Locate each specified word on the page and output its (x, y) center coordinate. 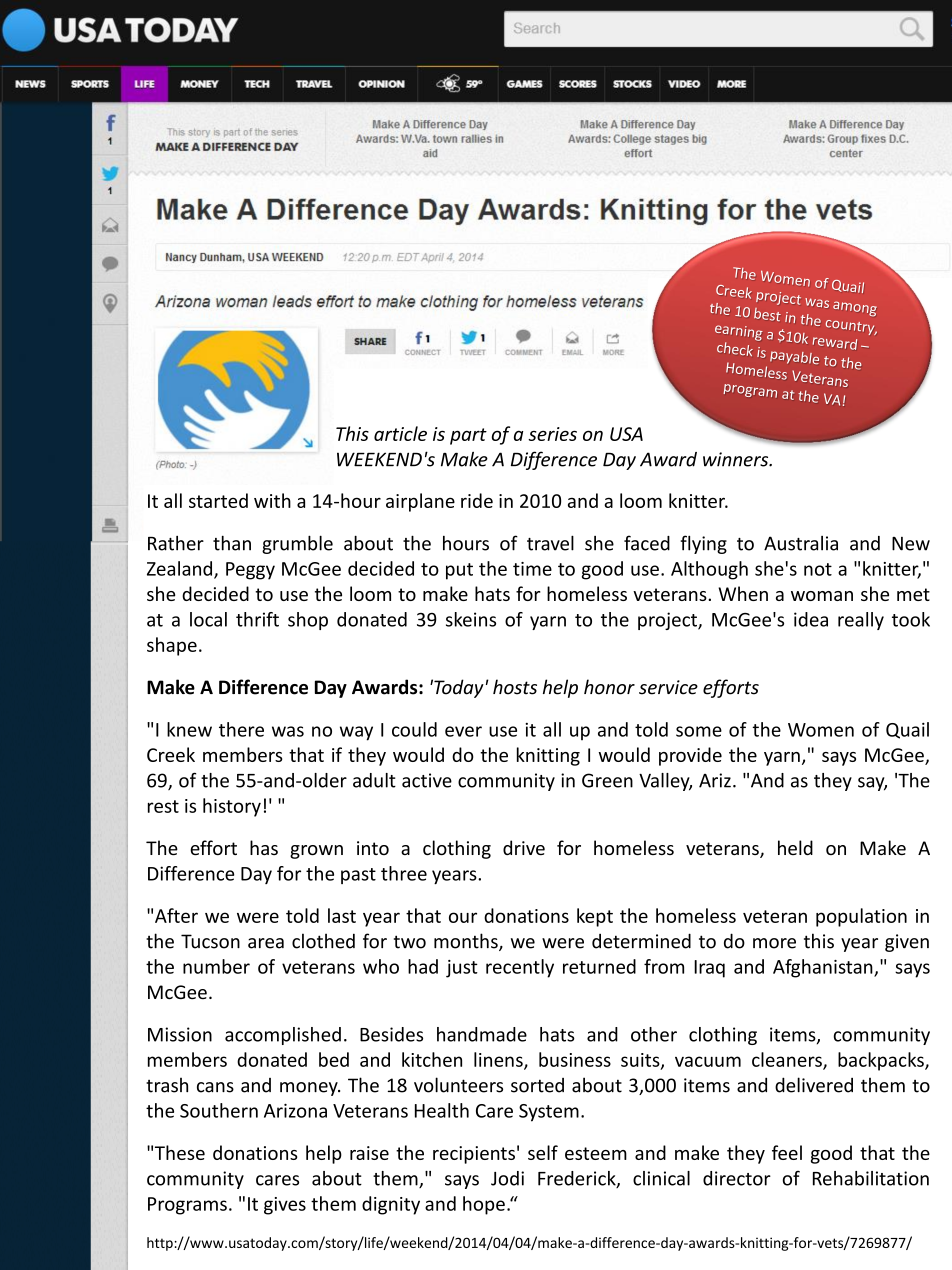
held (795, 847)
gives (285, 1206)
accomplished (283, 1036)
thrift (257, 619)
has (264, 847)
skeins (471, 619)
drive (524, 847)
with (272, 500)
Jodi (507, 1178)
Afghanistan (824, 968)
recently (520, 968)
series (552, 434)
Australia (801, 543)
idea (811, 619)
